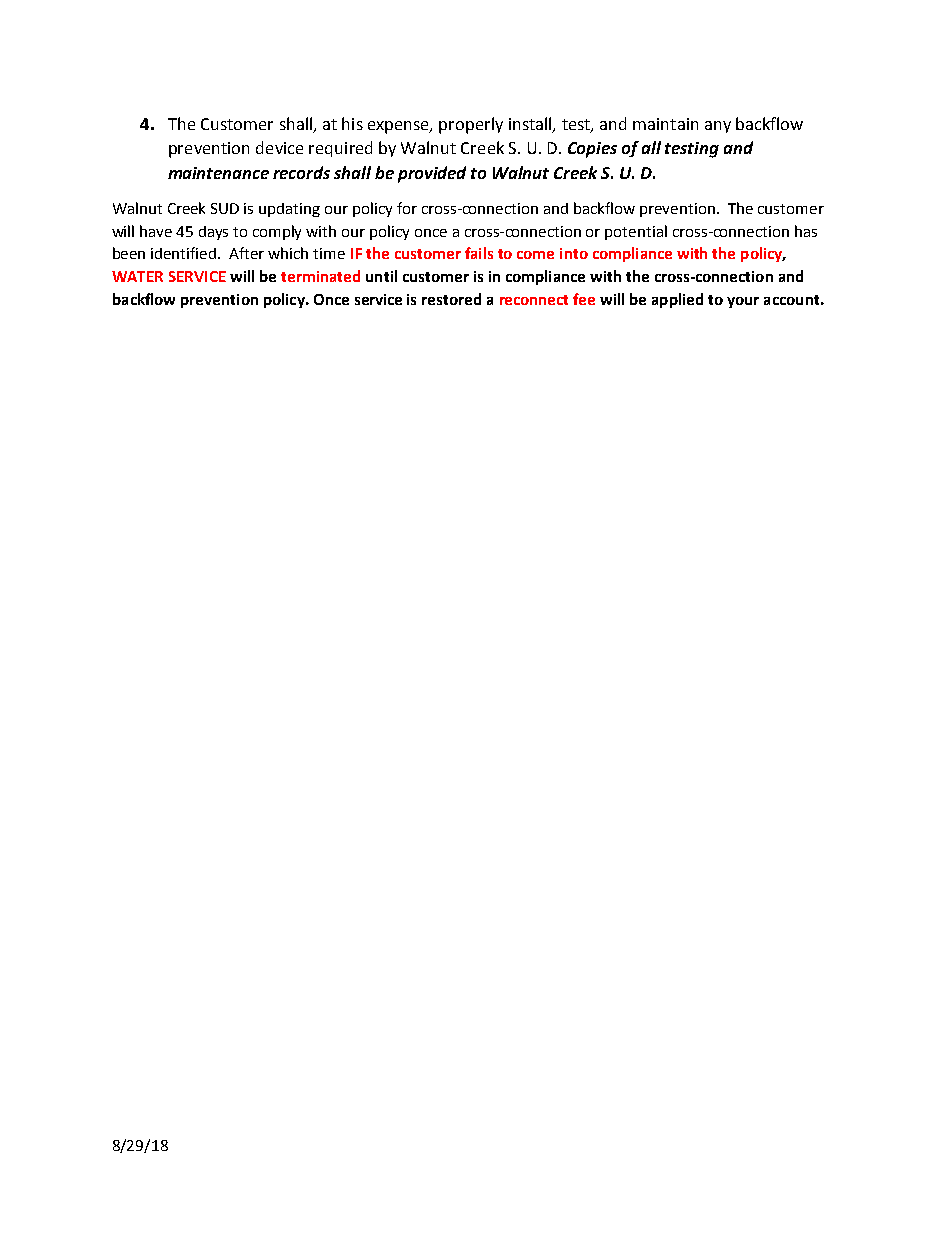 Image resolution: width=952 pixels, height=1233 pixels. I want to click on any, so click(718, 127).
